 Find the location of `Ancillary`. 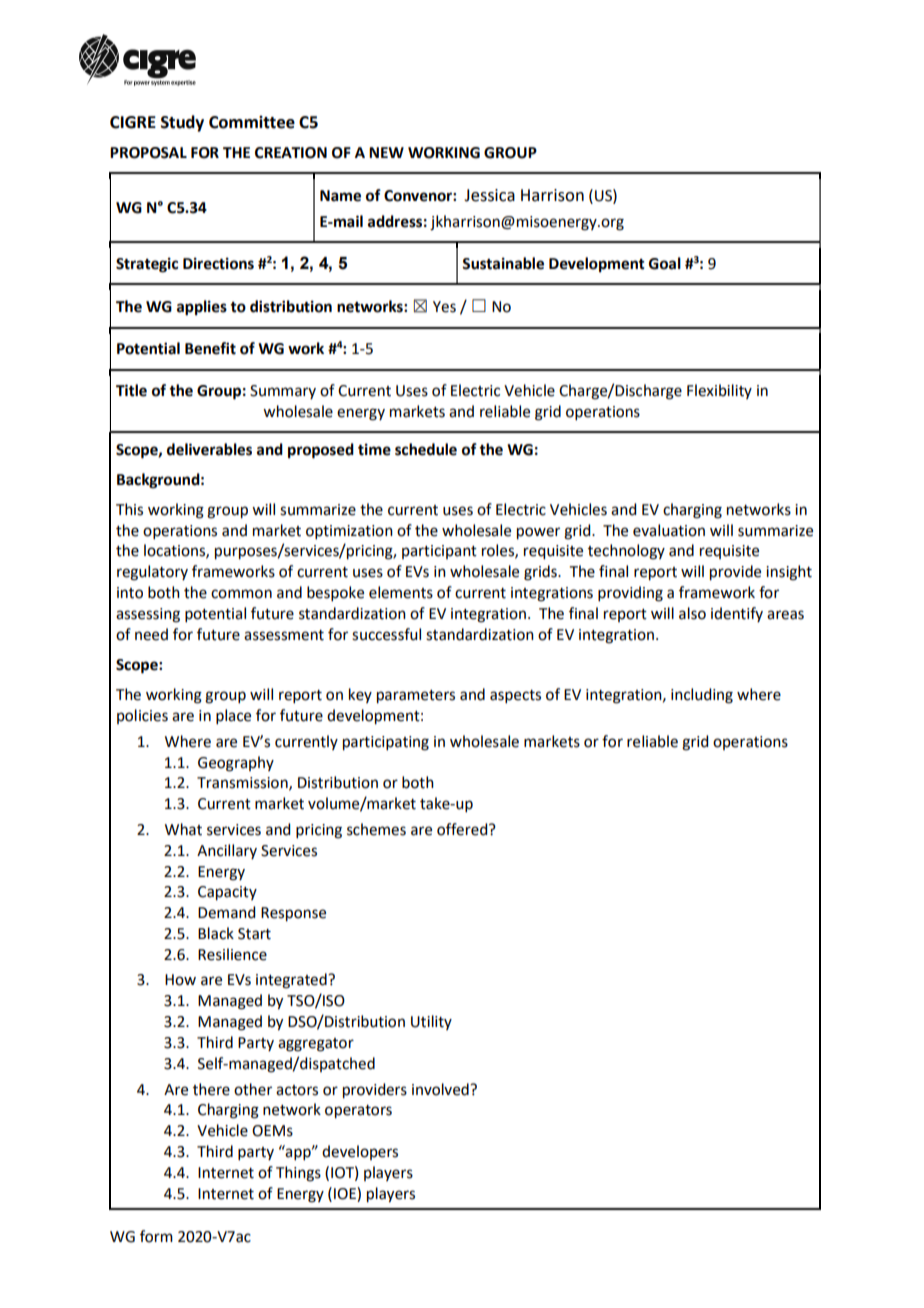

Ancillary is located at coordinates (227, 851).
